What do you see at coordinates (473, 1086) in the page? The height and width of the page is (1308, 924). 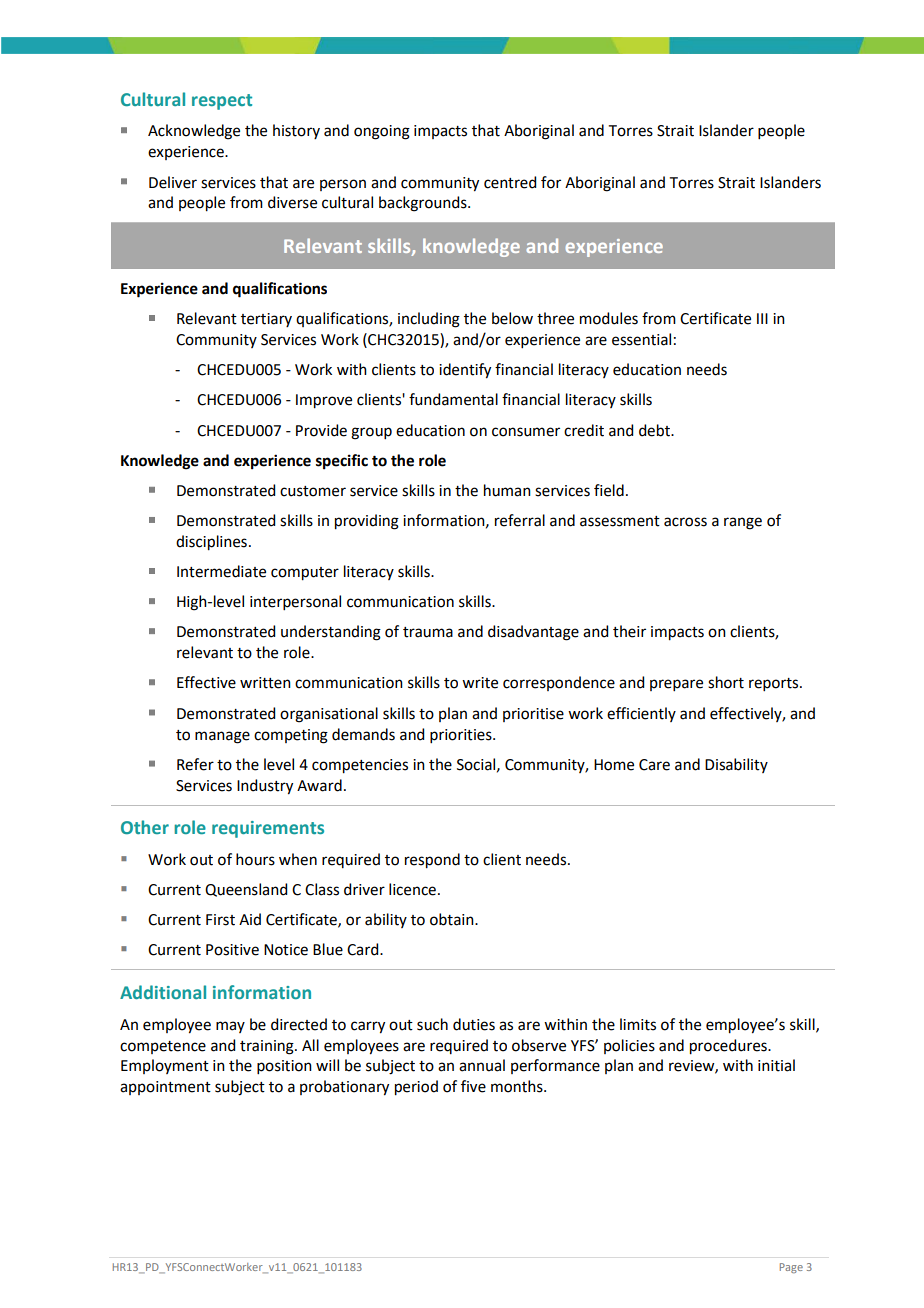 I see `five` at bounding box center [473, 1086].
